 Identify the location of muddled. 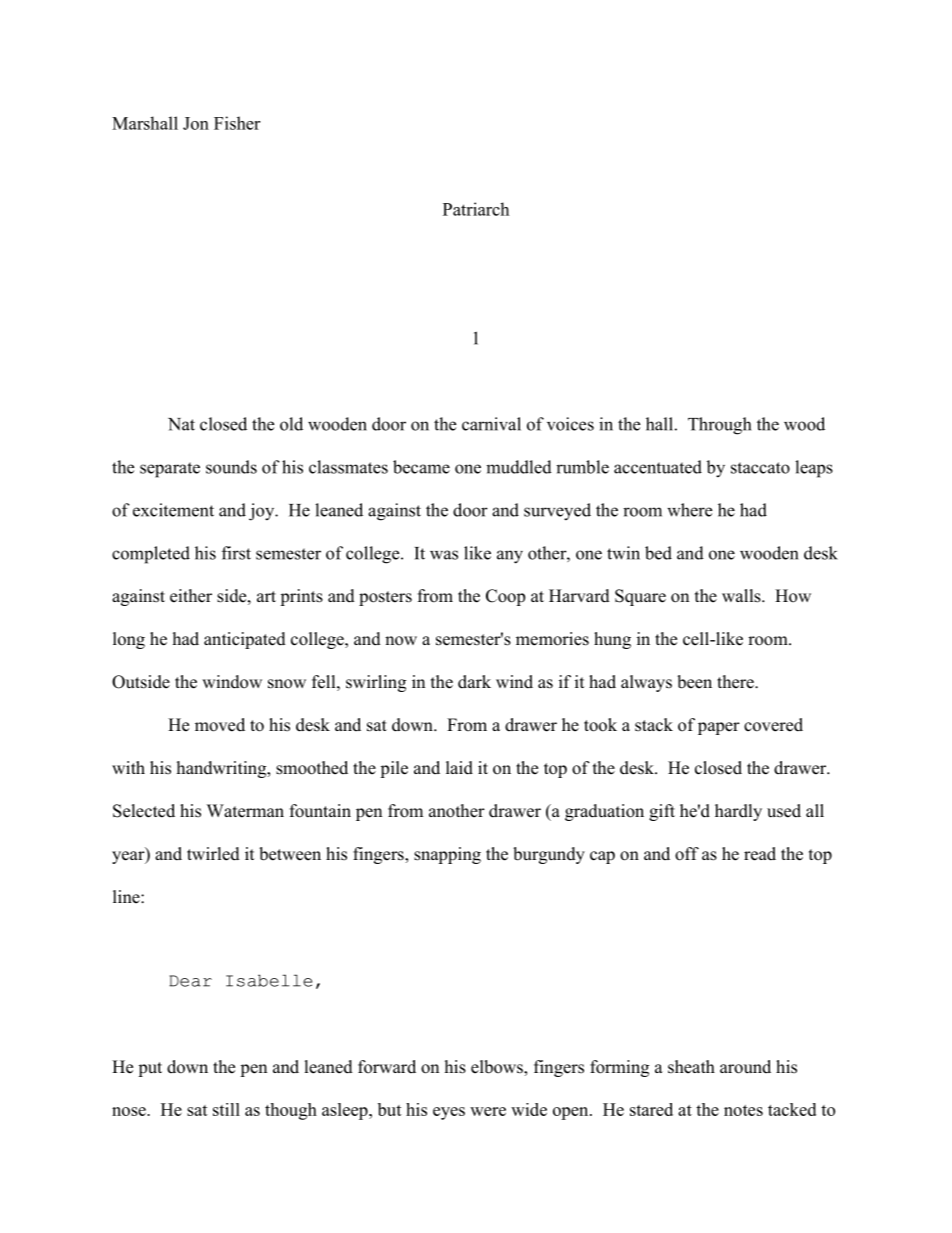
(519, 467).
